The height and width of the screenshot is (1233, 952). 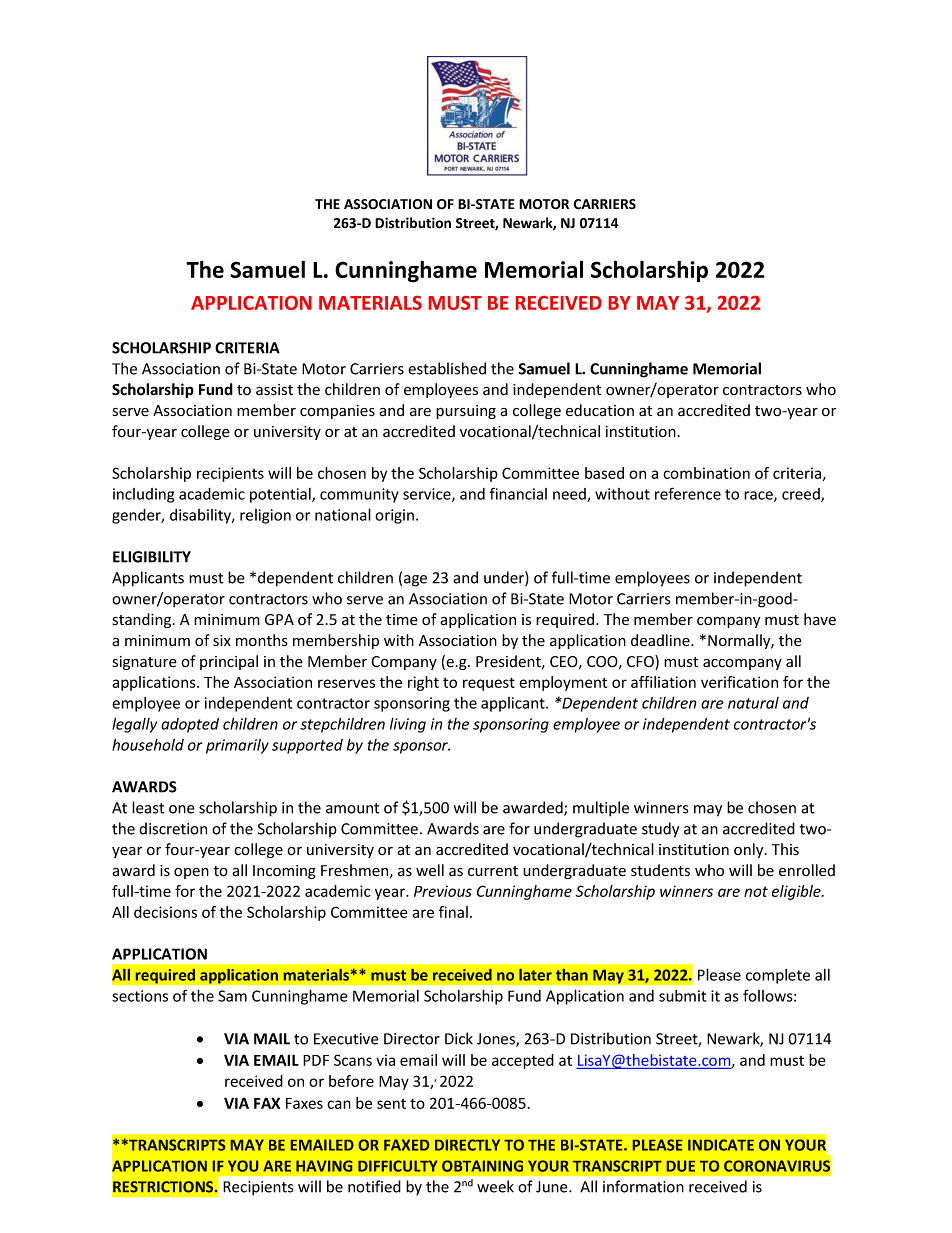 I want to click on living, so click(x=408, y=725).
